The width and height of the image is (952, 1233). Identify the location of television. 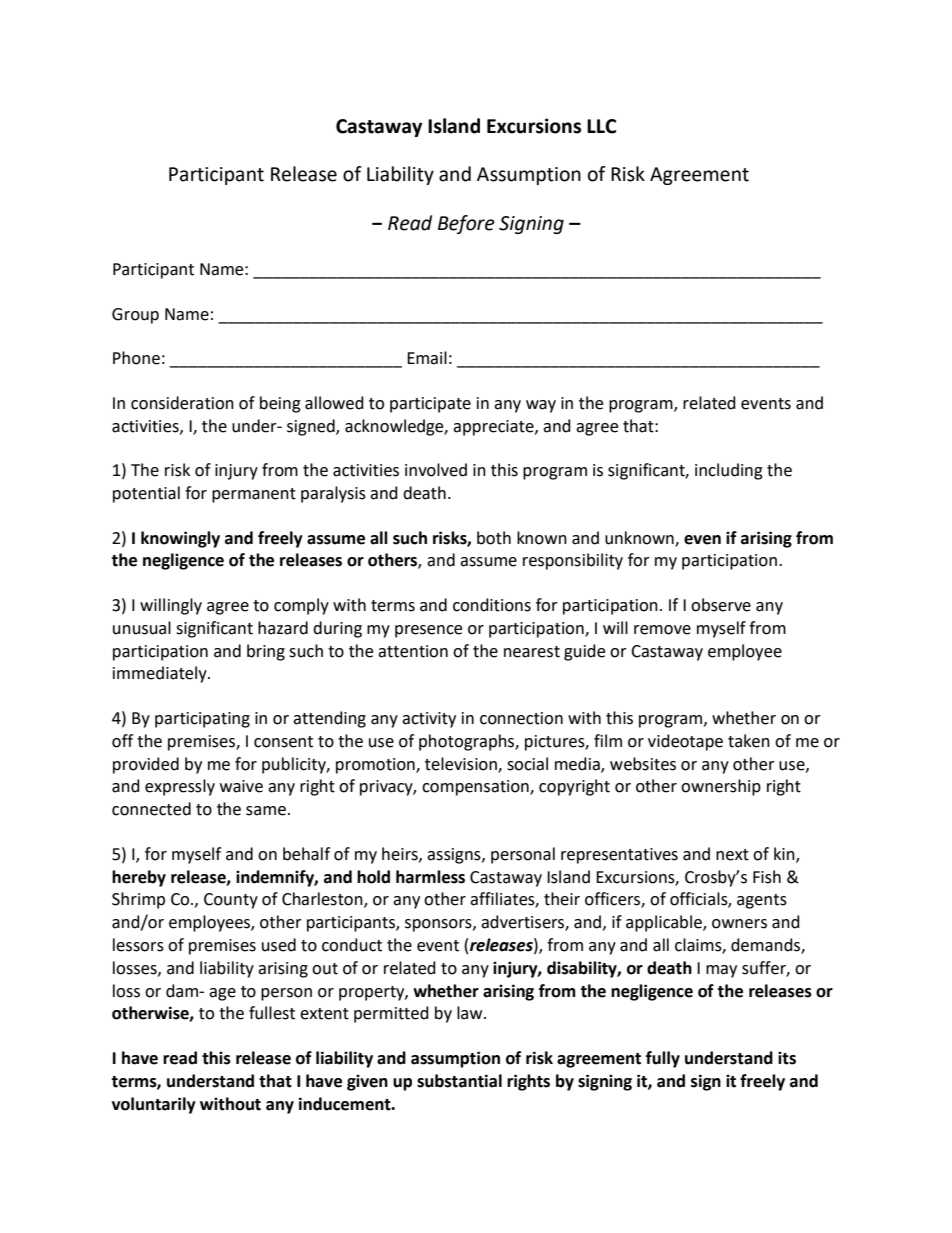
(462, 764).
